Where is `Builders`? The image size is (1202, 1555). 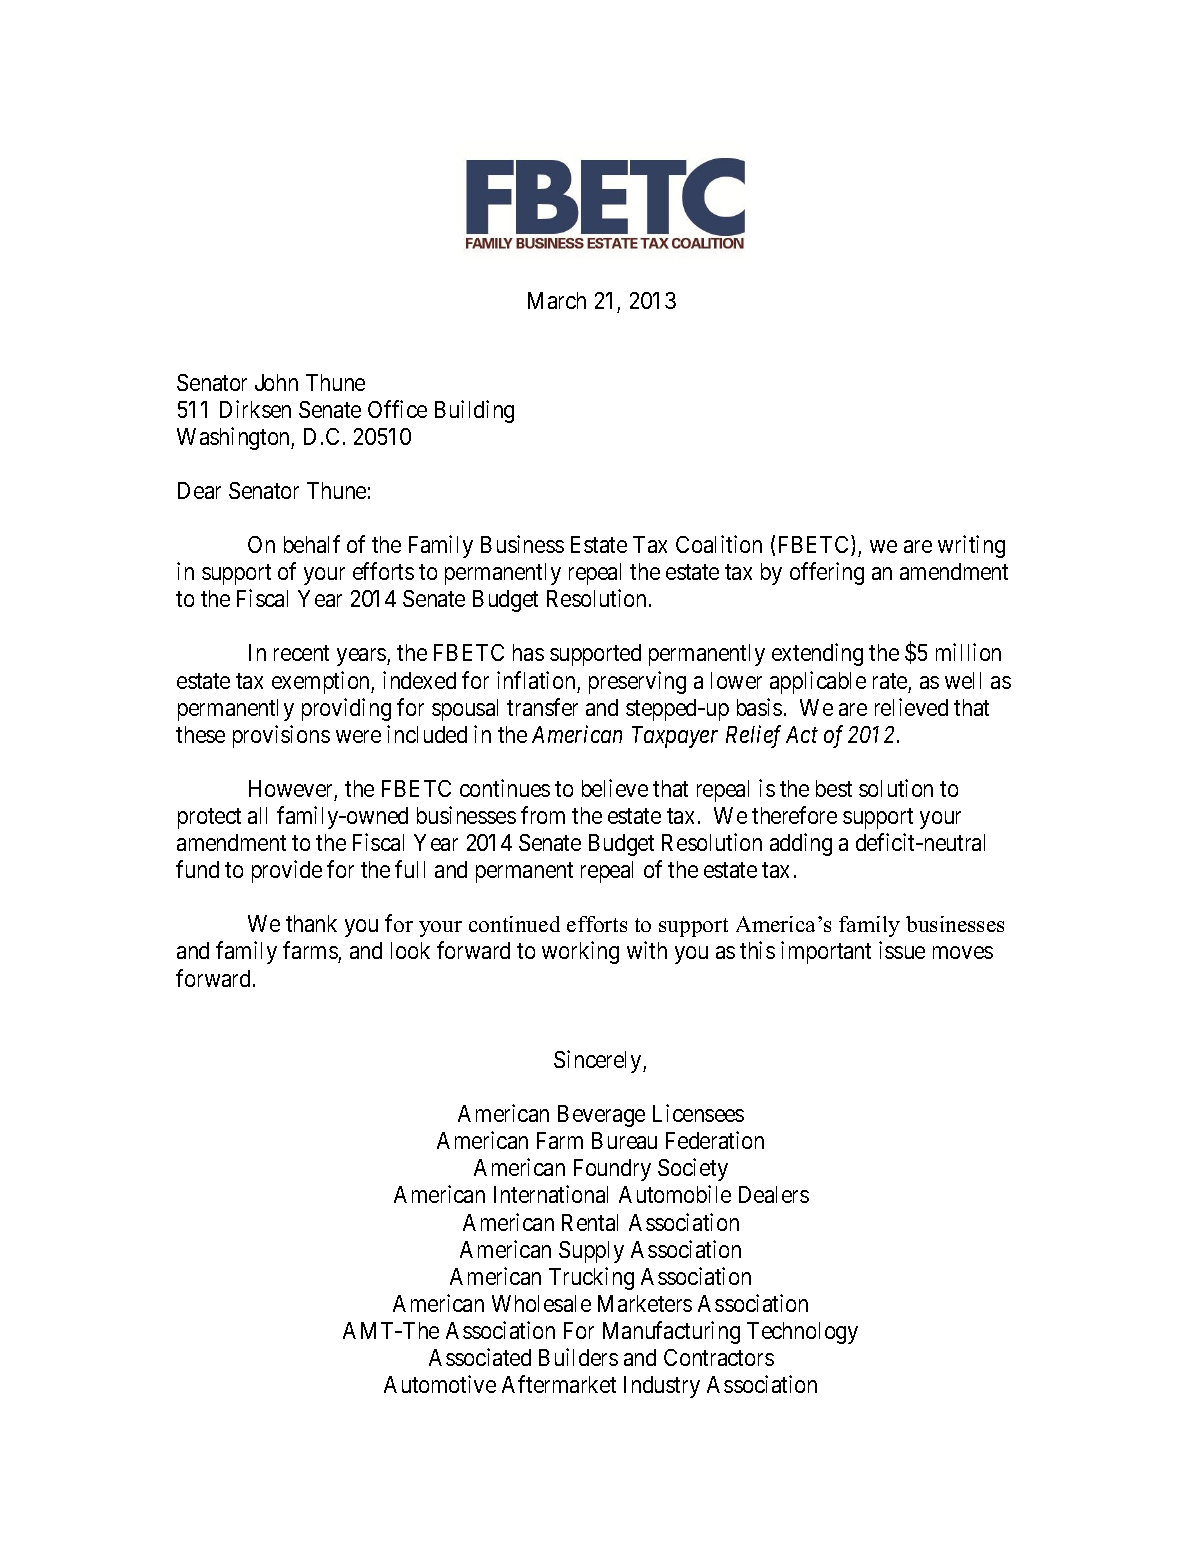
Builders is located at coordinates (578, 1357).
